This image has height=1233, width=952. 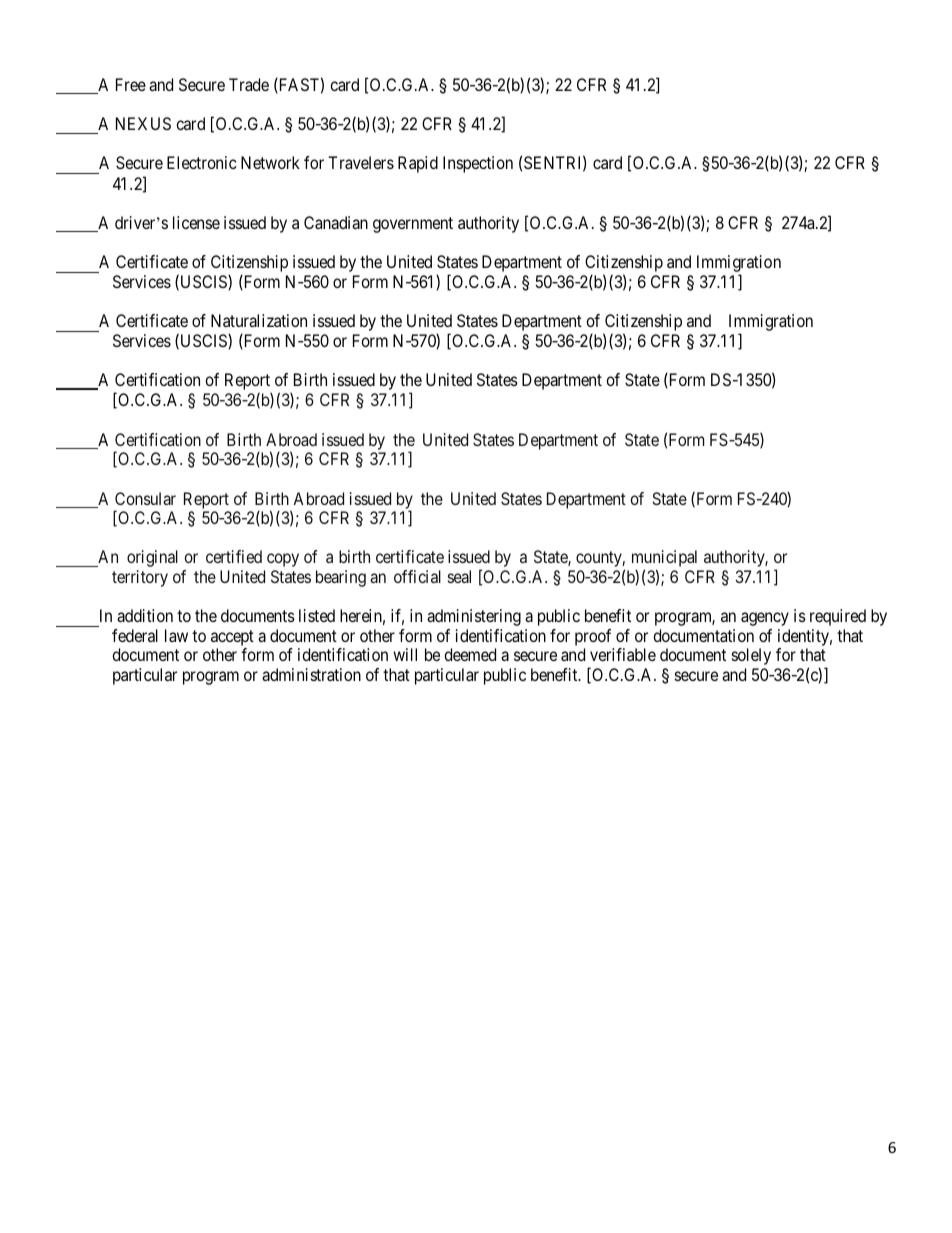 What do you see at coordinates (145, 498) in the image?
I see `Consular` at bounding box center [145, 498].
